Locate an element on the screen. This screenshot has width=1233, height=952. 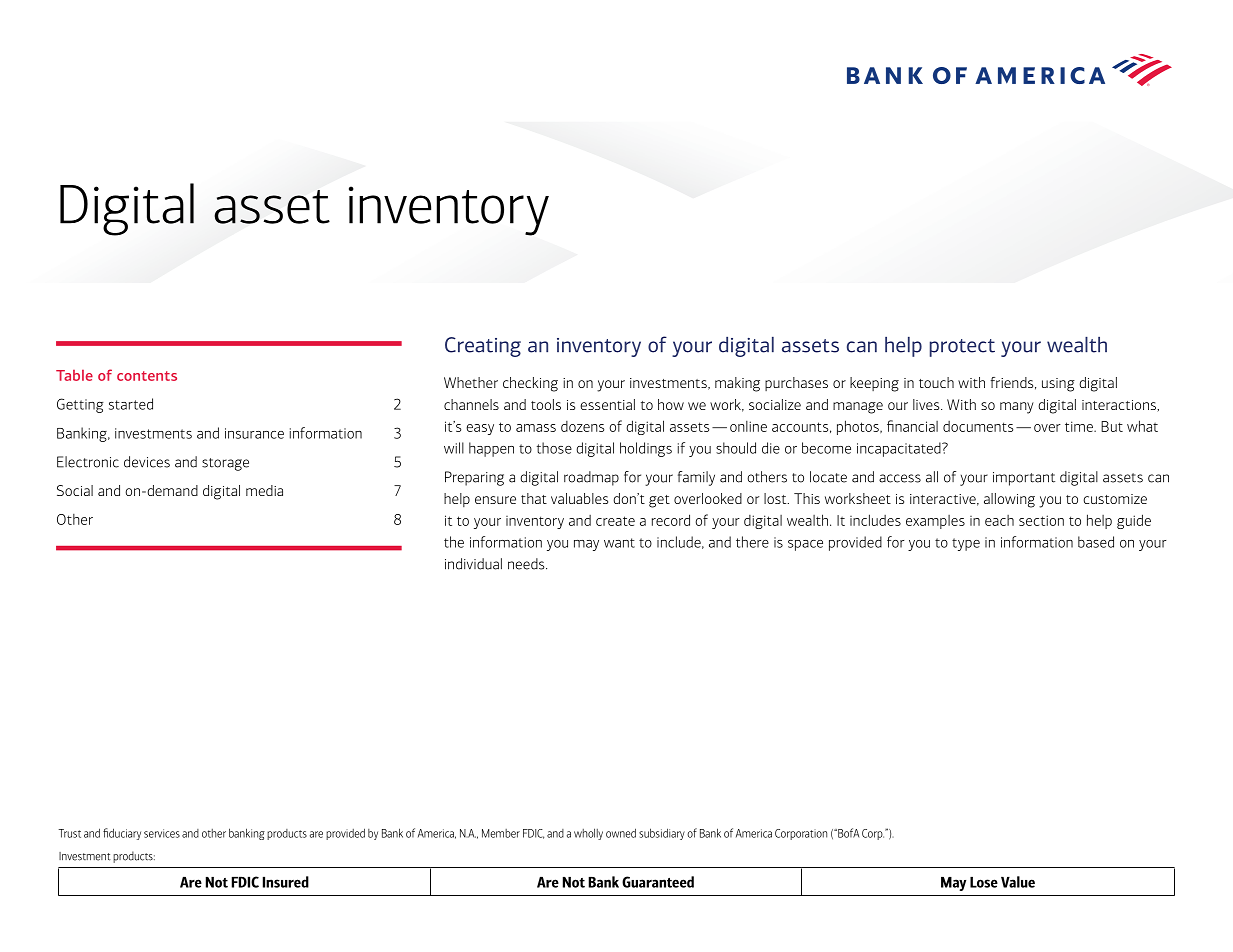
subsidiary is located at coordinates (662, 834).
